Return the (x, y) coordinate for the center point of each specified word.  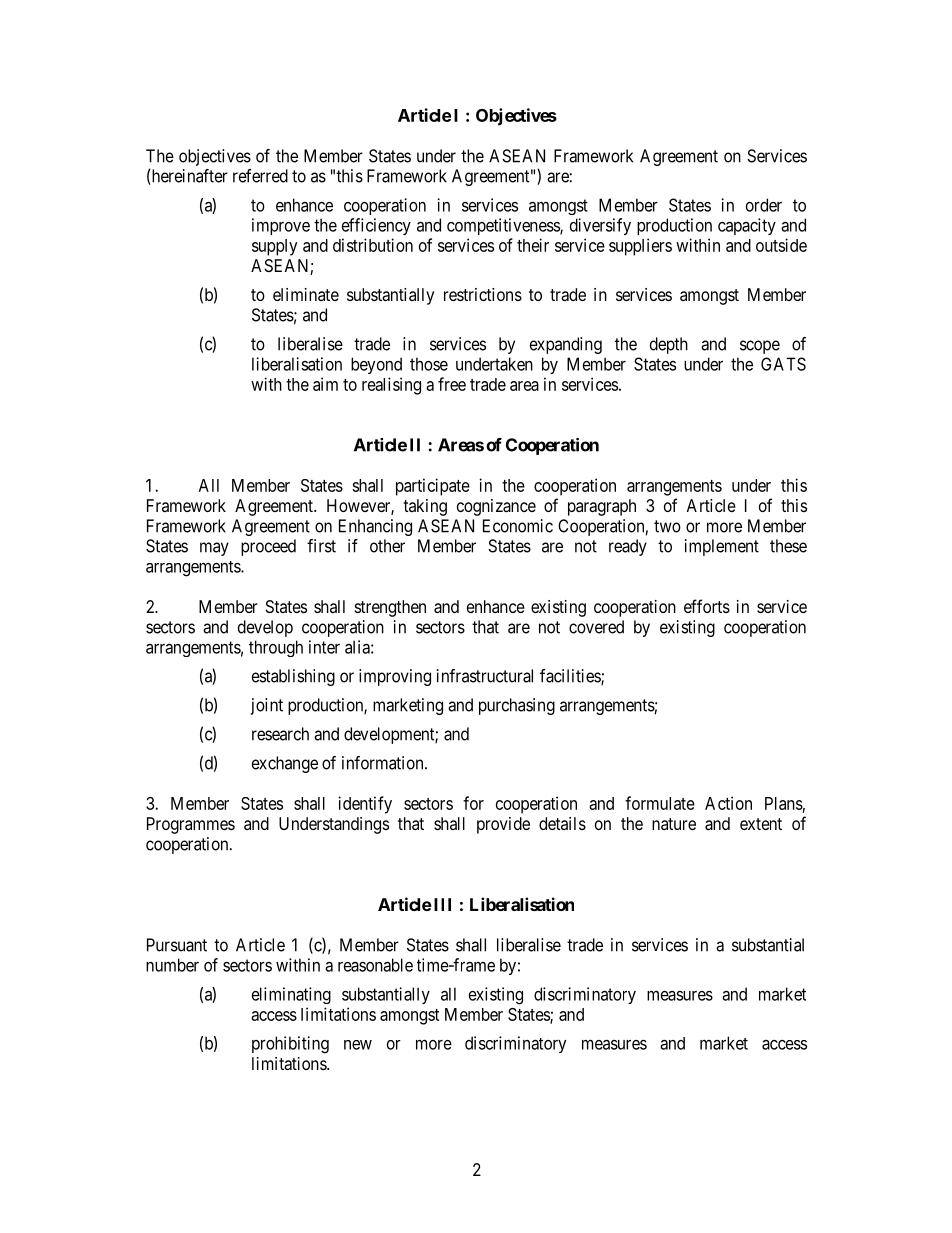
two (667, 526)
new (358, 1045)
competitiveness (504, 226)
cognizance (496, 507)
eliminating (291, 995)
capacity (747, 226)
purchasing (517, 706)
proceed (268, 547)
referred (260, 176)
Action (728, 803)
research (280, 734)
